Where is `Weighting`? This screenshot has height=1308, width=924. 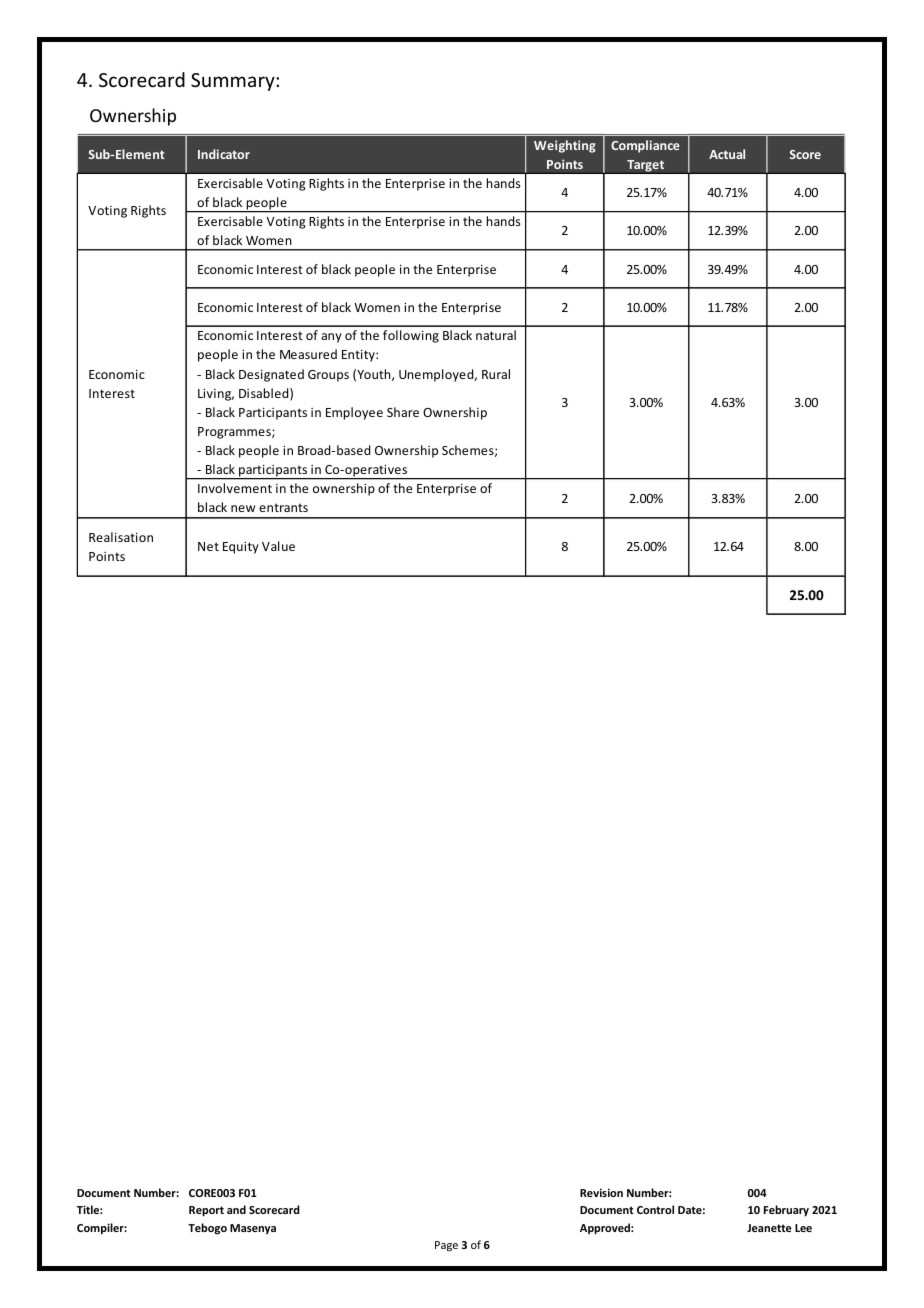
Weighting is located at coordinates (565, 146).
